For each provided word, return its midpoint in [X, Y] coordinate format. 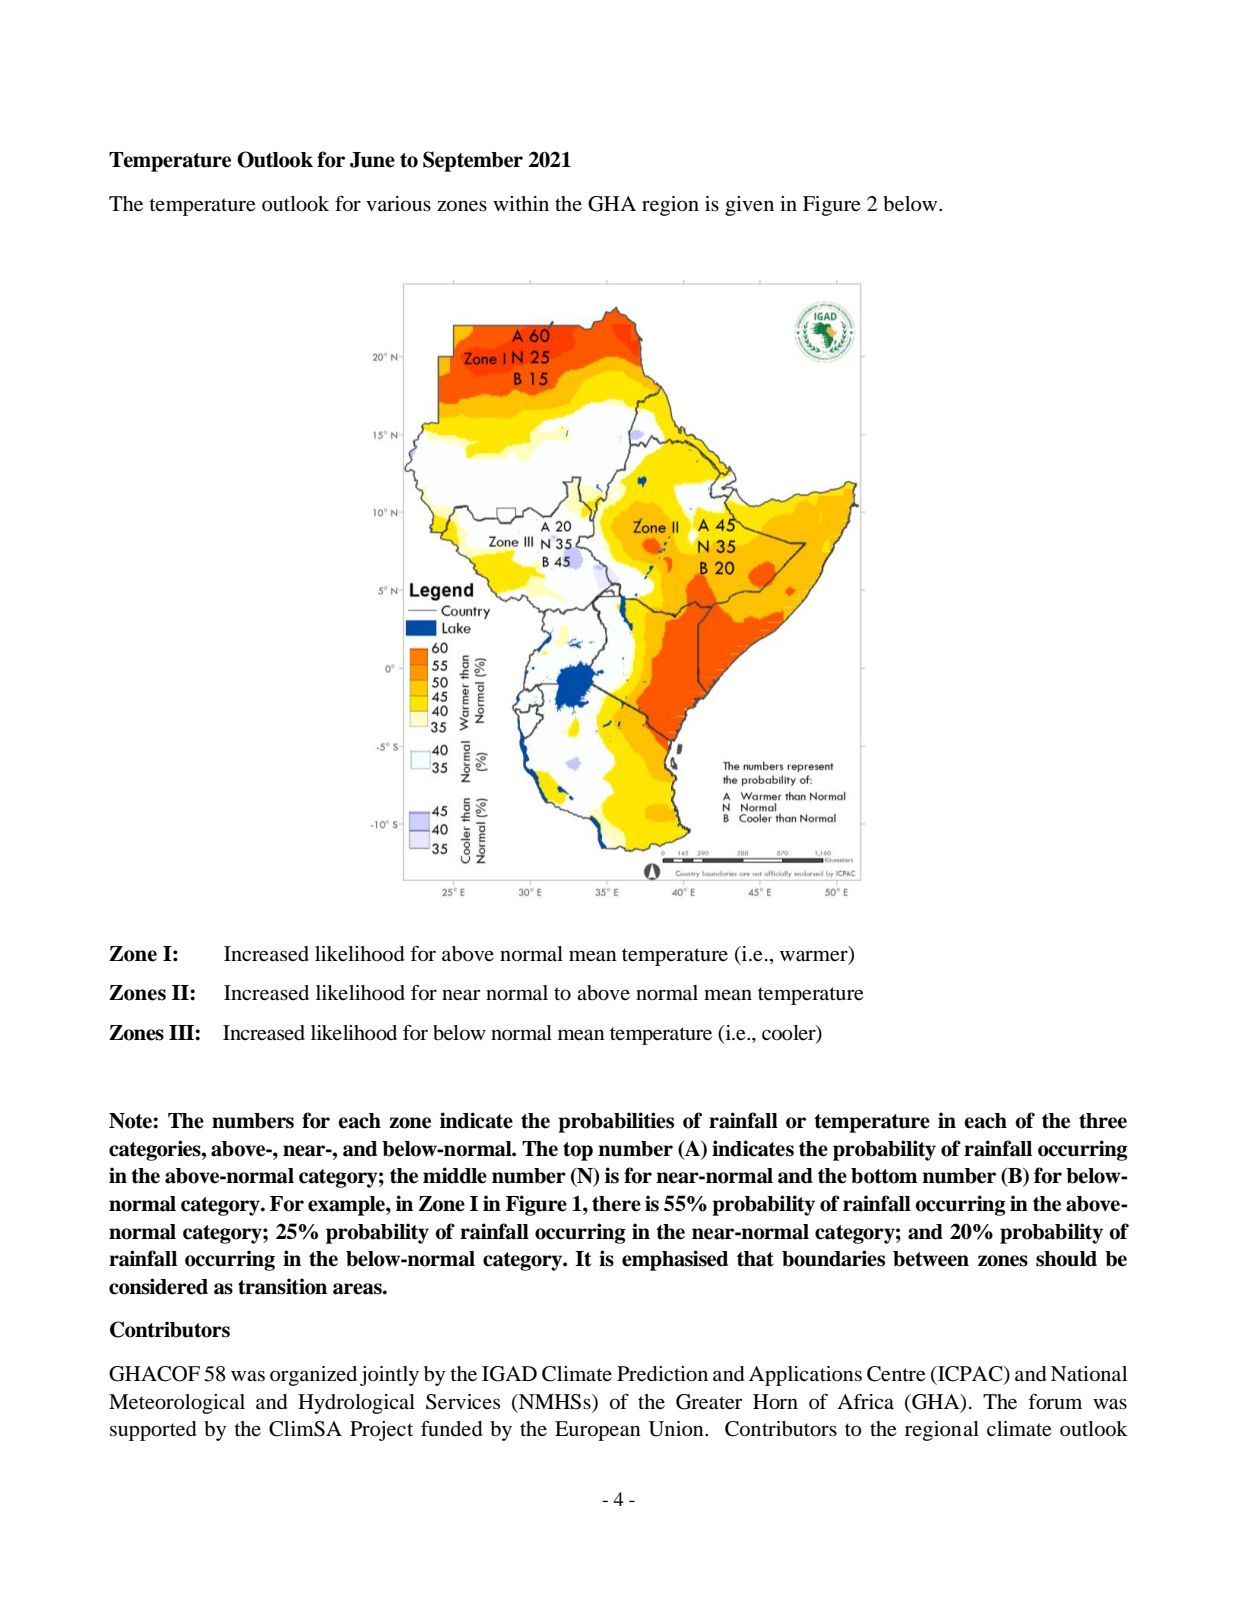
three [1103, 1121]
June [372, 160]
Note [131, 1121]
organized [313, 1376]
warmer [815, 957]
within [521, 203]
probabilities [616, 1122]
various [398, 204]
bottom [884, 1176]
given [749, 206]
